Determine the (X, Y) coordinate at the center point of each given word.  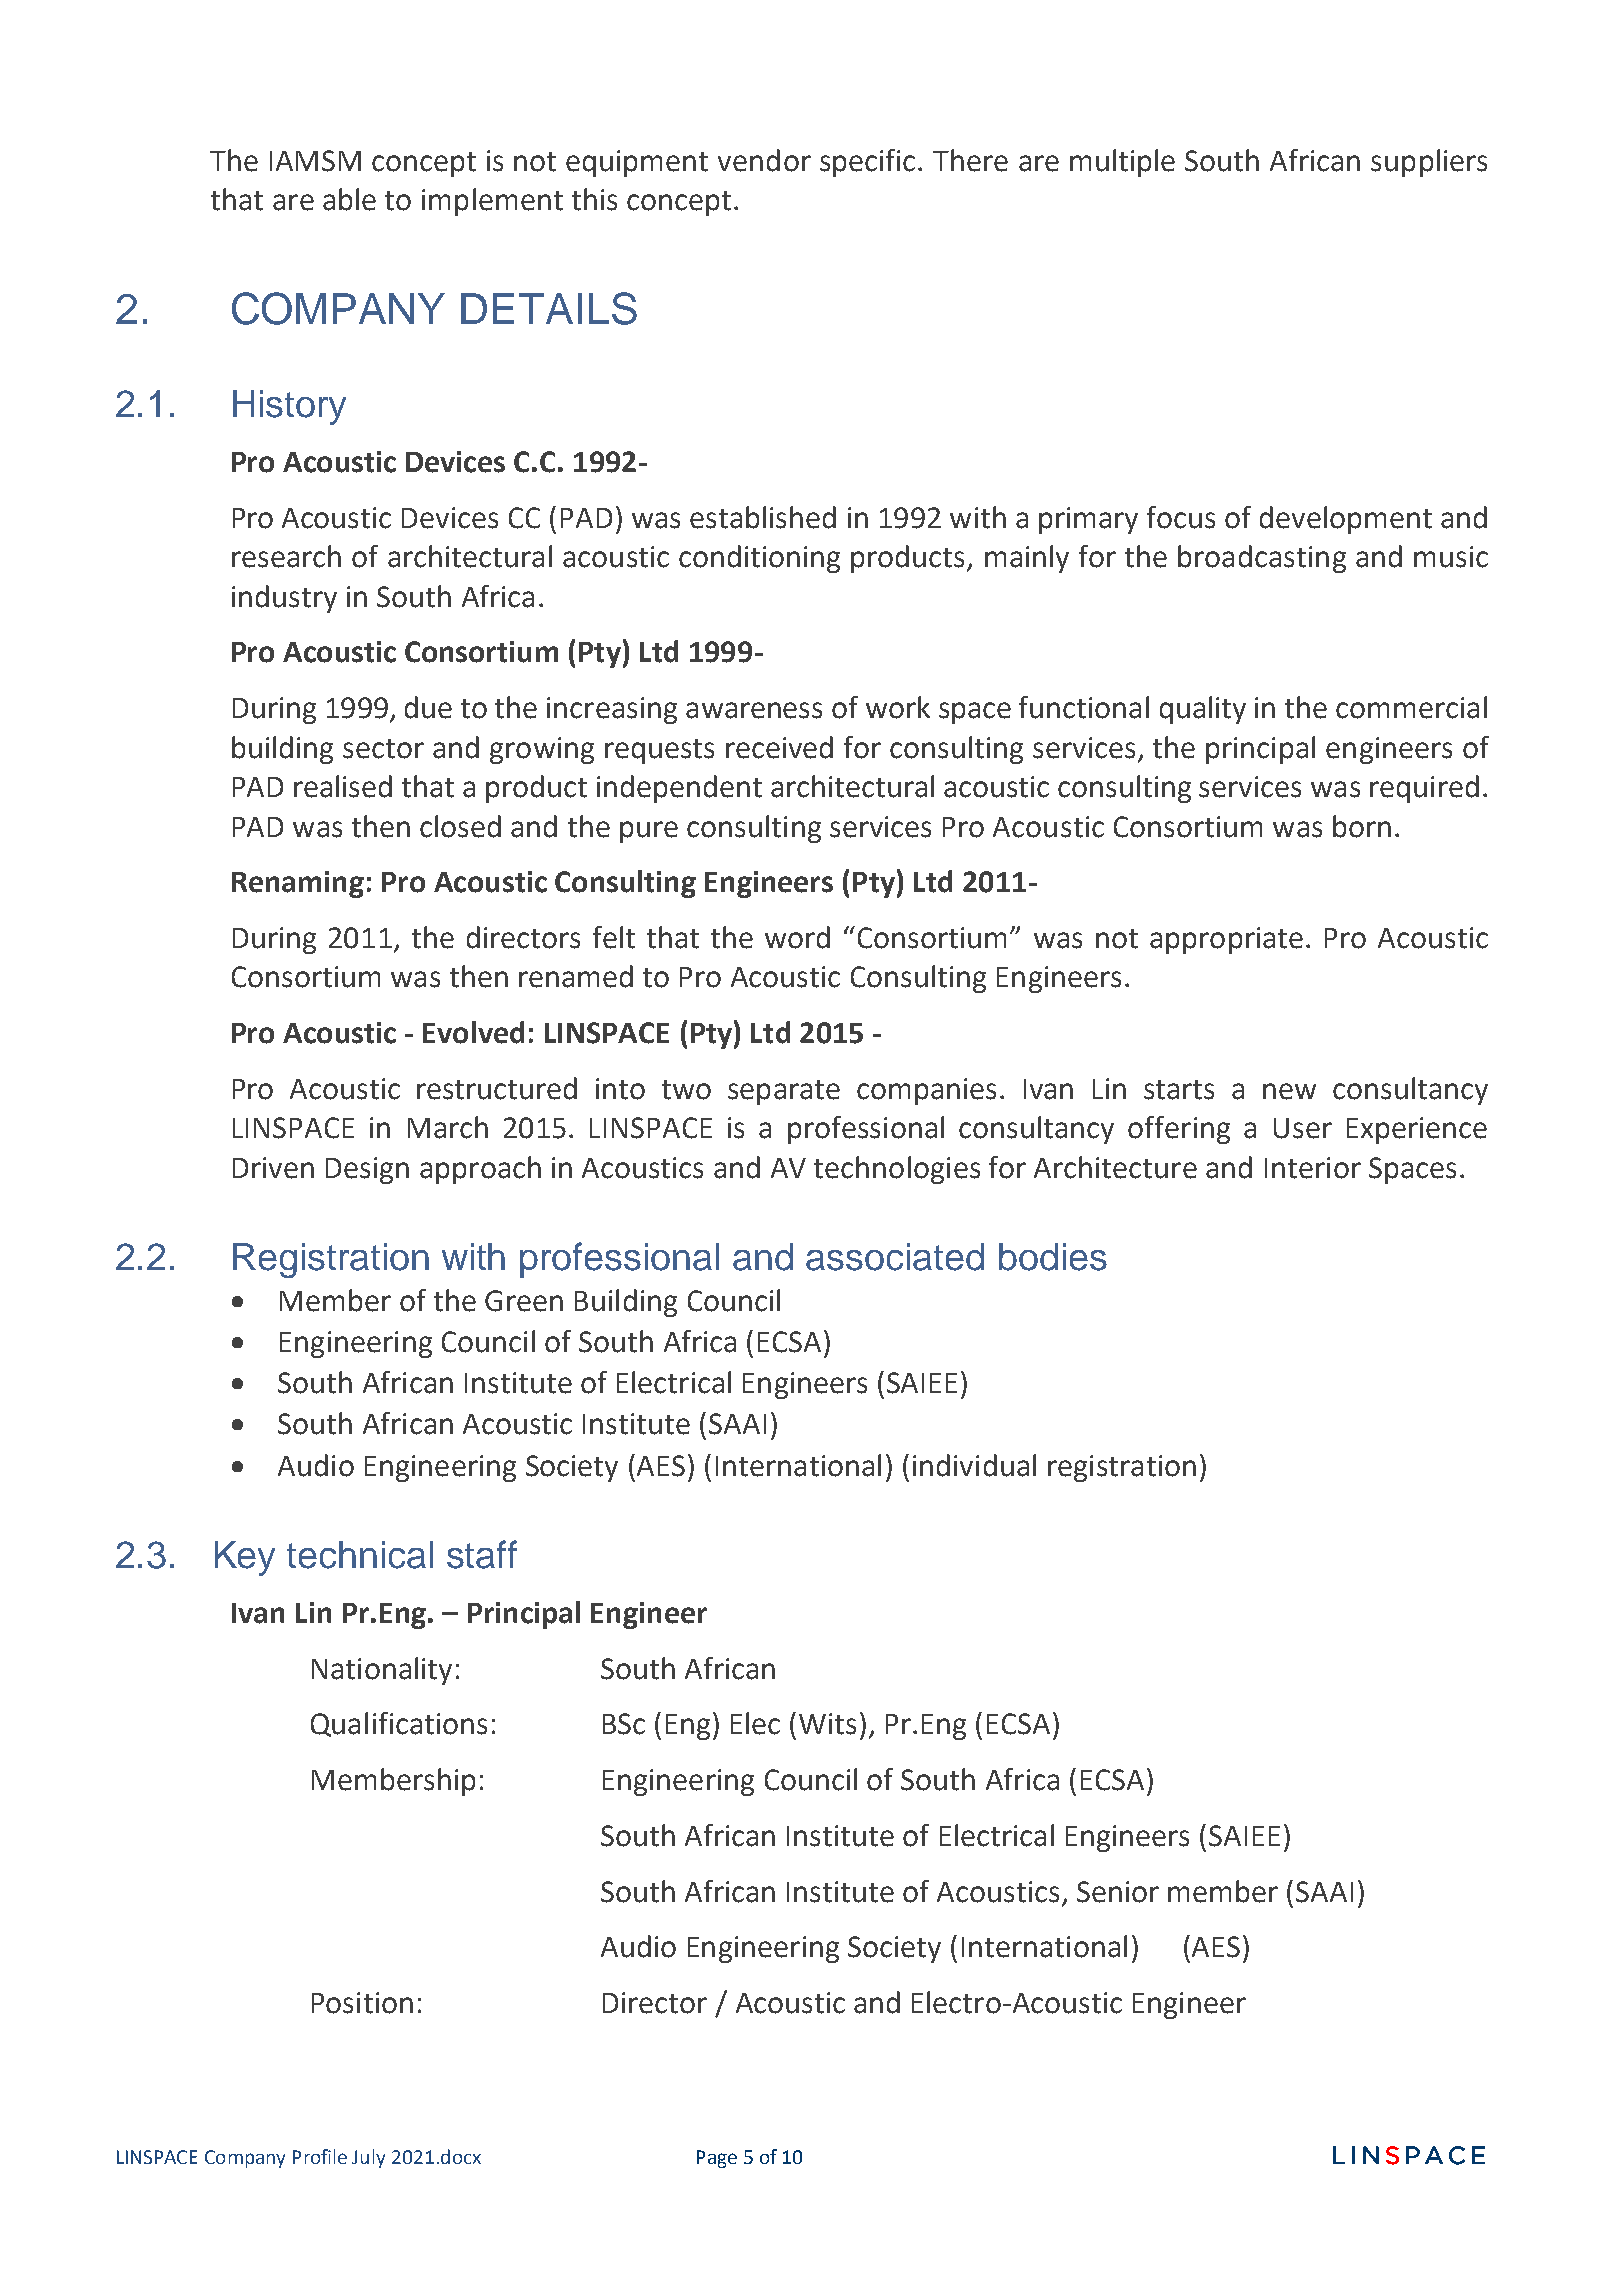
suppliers (1429, 163)
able (349, 199)
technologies (897, 1170)
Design (367, 1170)
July (368, 2158)
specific (867, 163)
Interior (1313, 1168)
